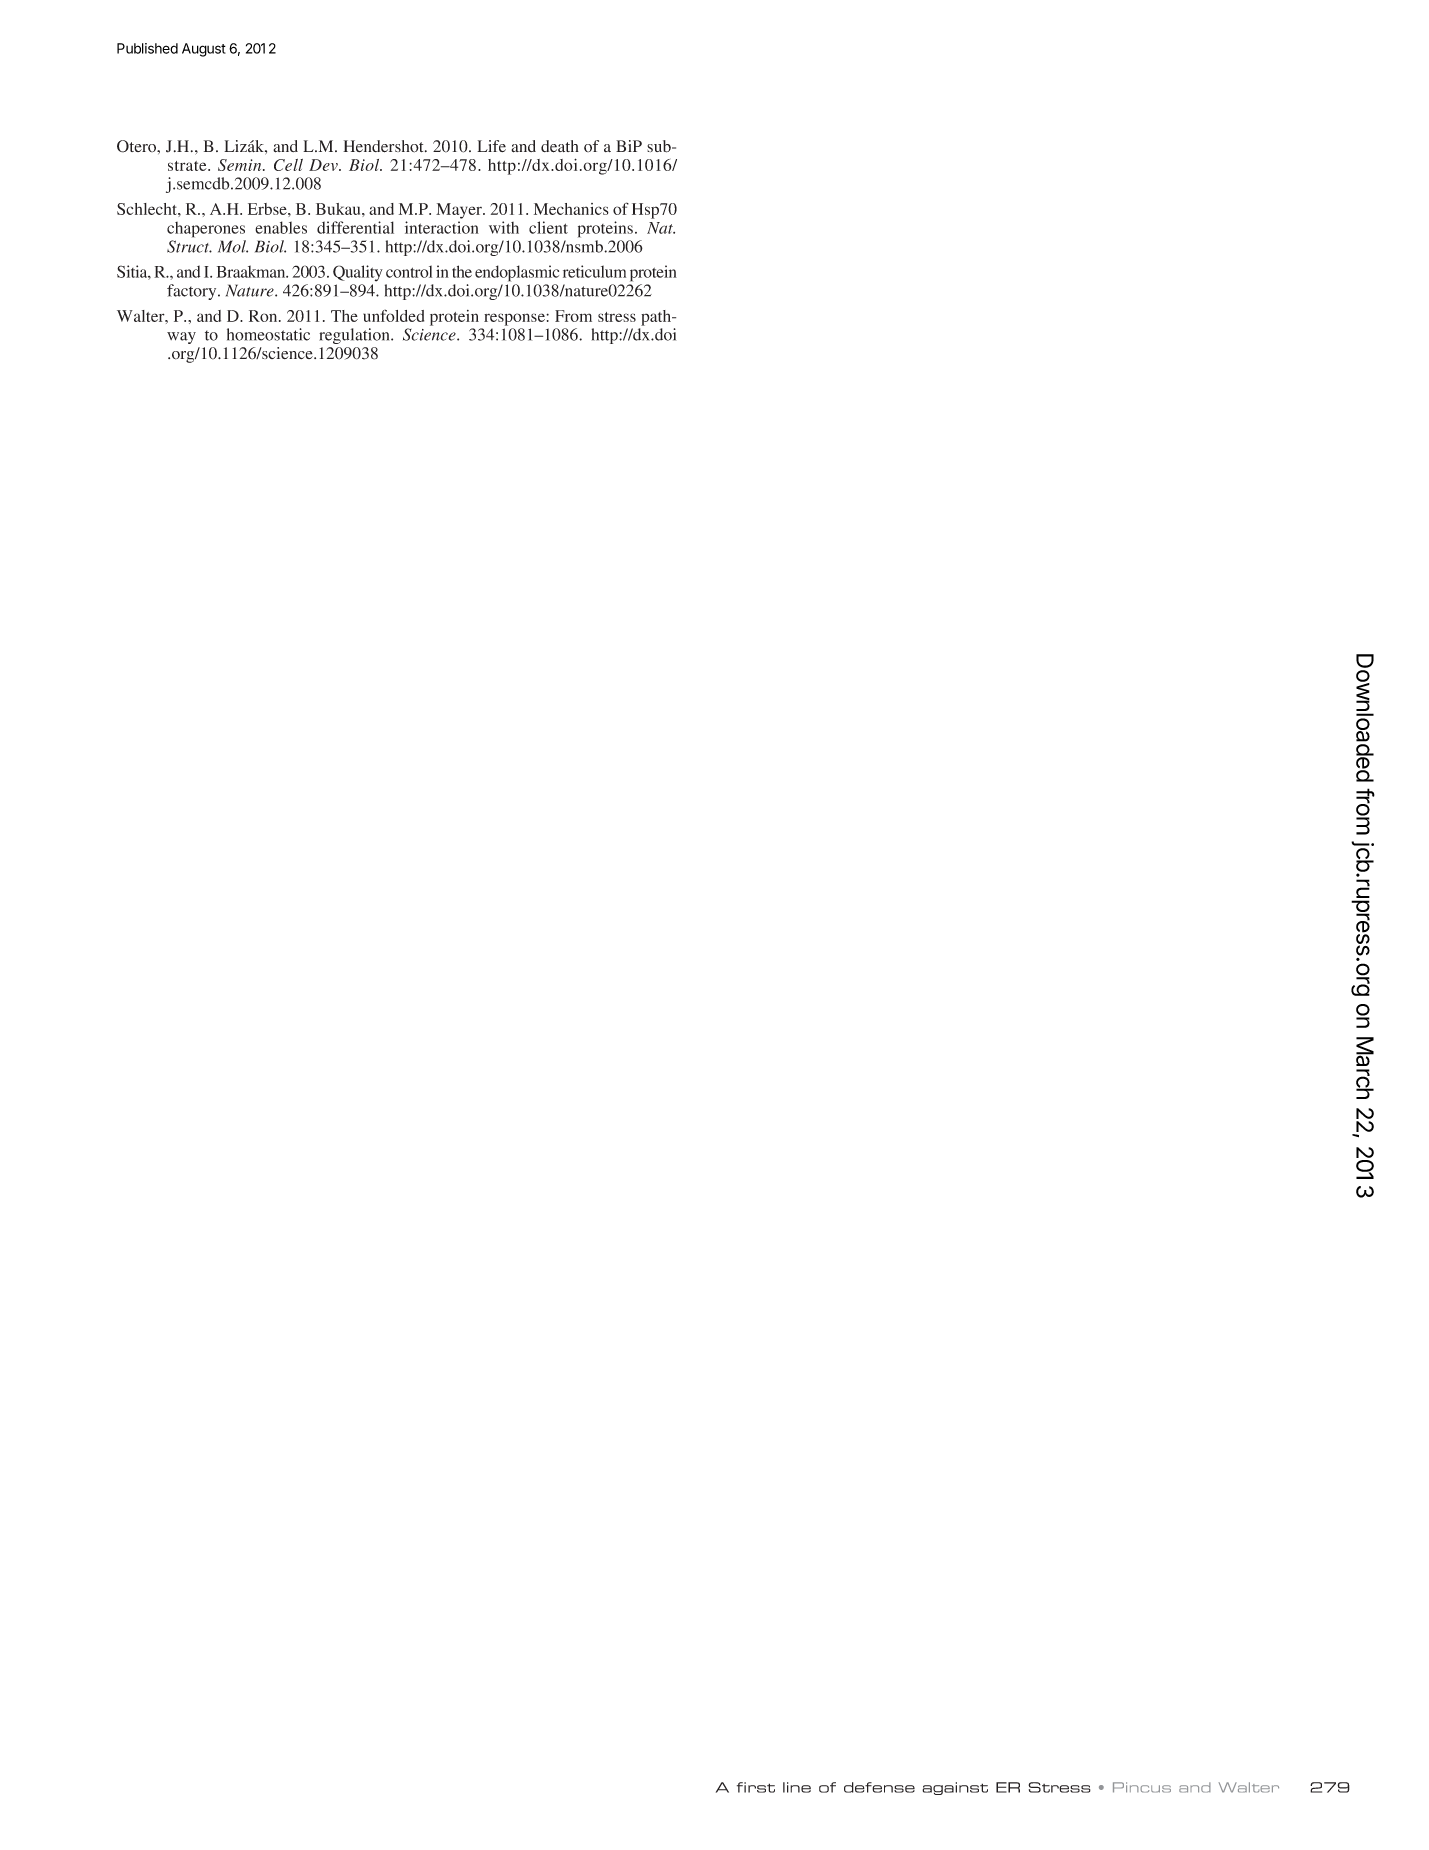  What do you see at coordinates (879, 1787) in the screenshot?
I see `defense` at bounding box center [879, 1787].
